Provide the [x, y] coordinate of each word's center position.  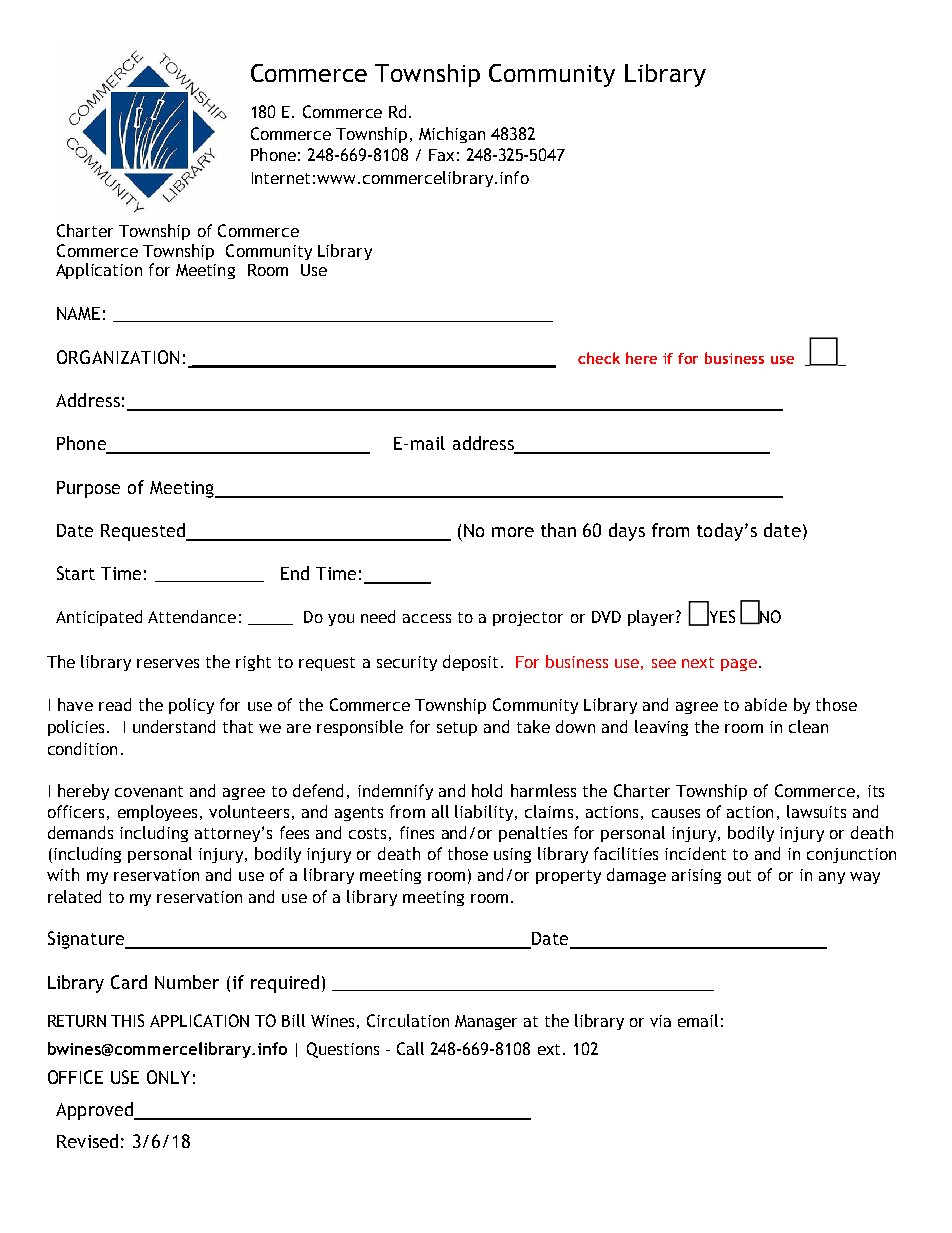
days [627, 532]
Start [76, 573]
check [599, 358]
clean [808, 726]
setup [457, 729]
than [558, 530]
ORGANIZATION [118, 357]
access [427, 618]
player [652, 618]
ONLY [168, 1077]
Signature [87, 940]
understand [174, 726]
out [739, 875]
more [513, 532]
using [512, 855]
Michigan [452, 135]
